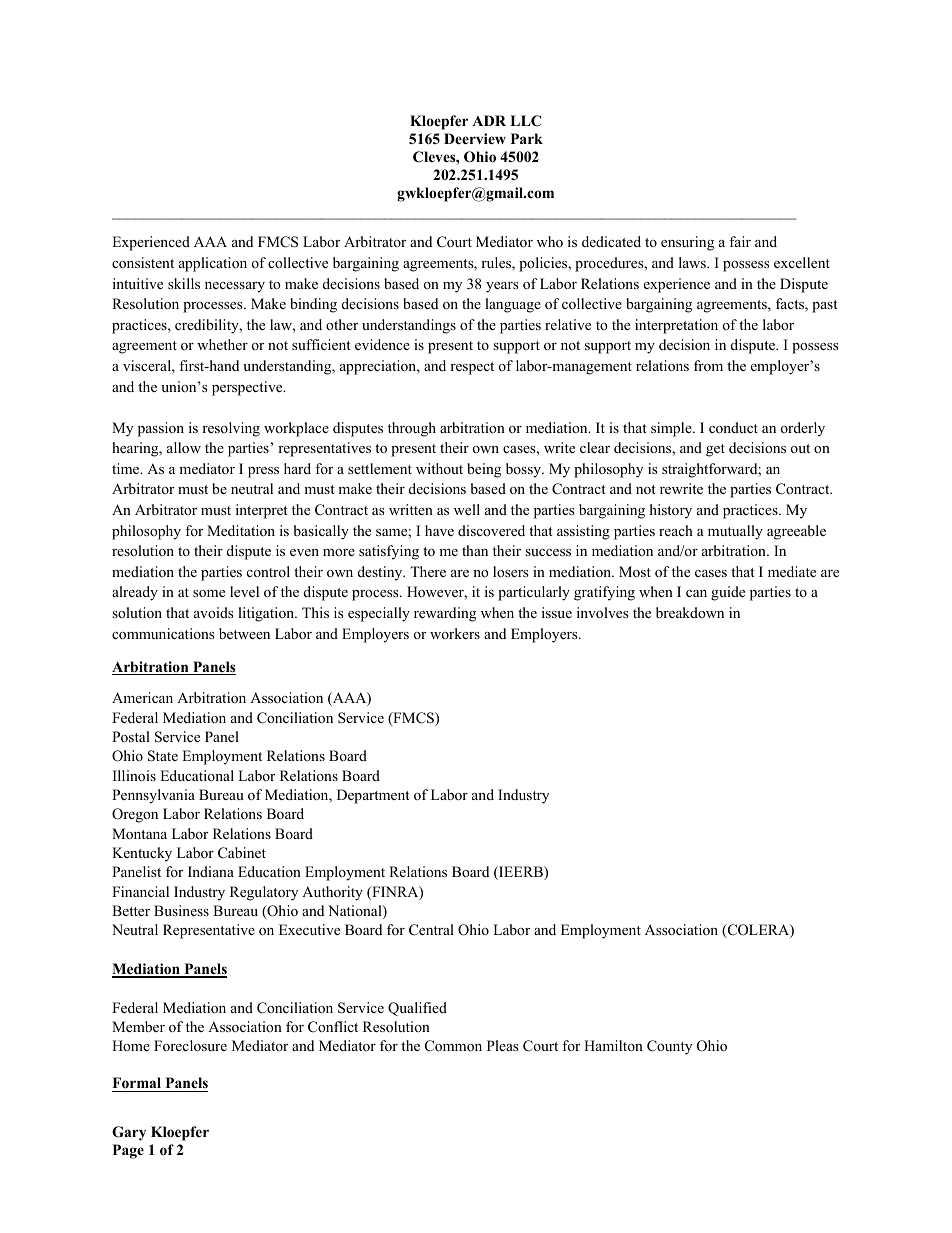 Image resolution: width=952 pixels, height=1233 pixels. I want to click on guide, so click(728, 593).
